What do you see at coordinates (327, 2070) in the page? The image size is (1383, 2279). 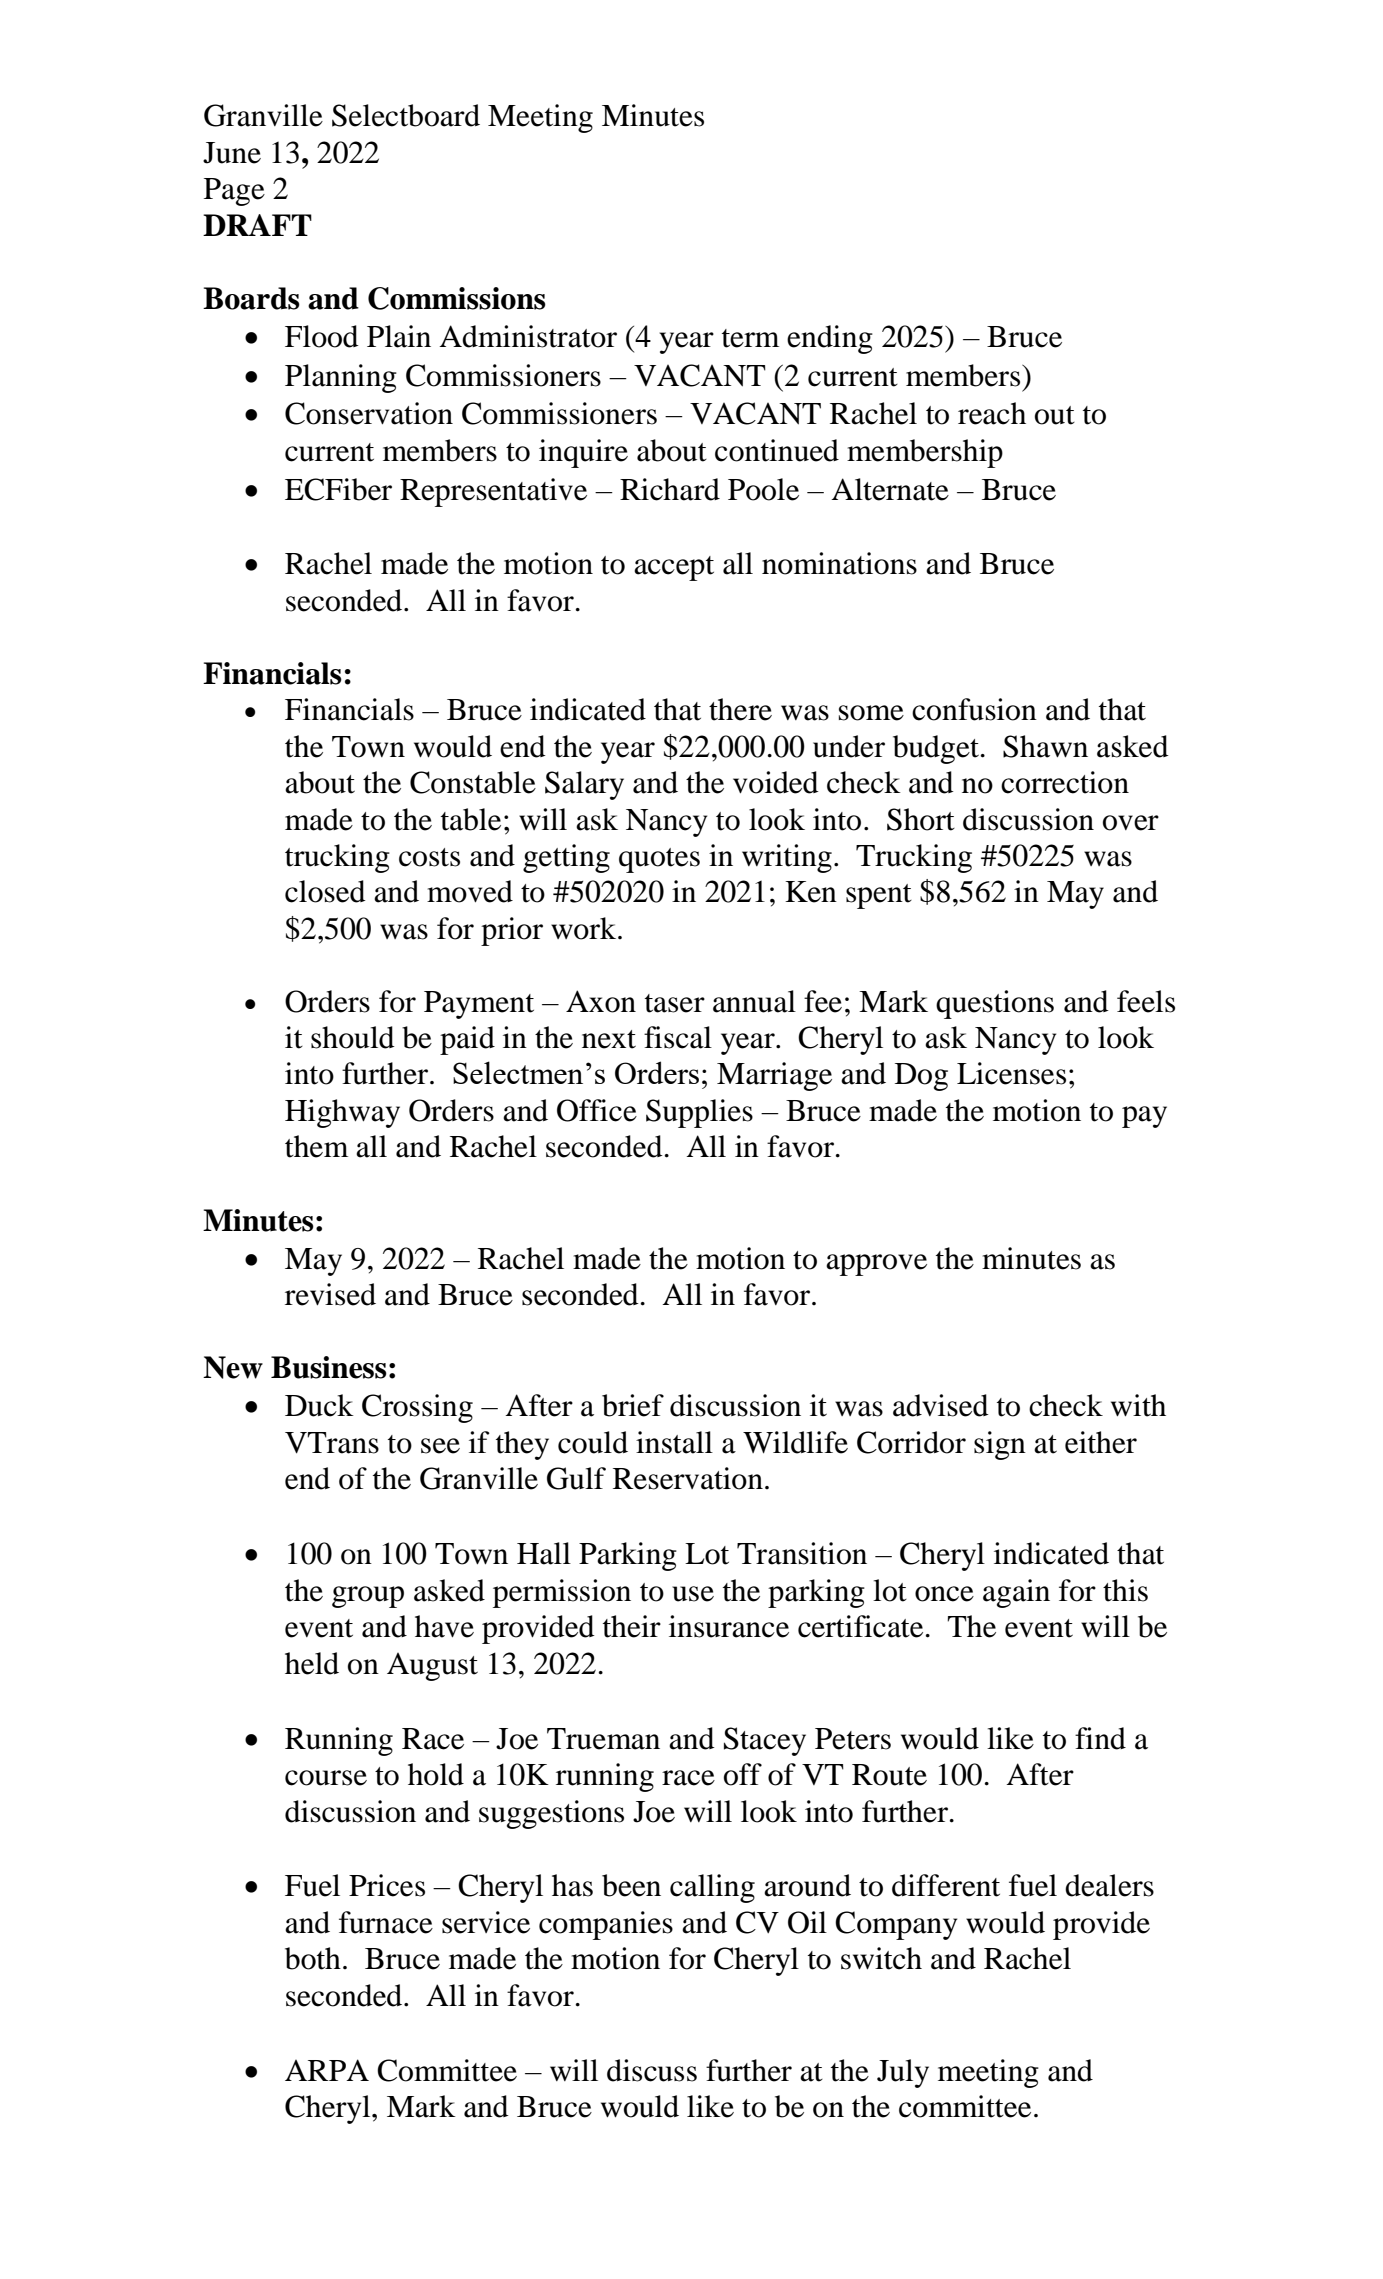 I see `ARPA` at bounding box center [327, 2070].
